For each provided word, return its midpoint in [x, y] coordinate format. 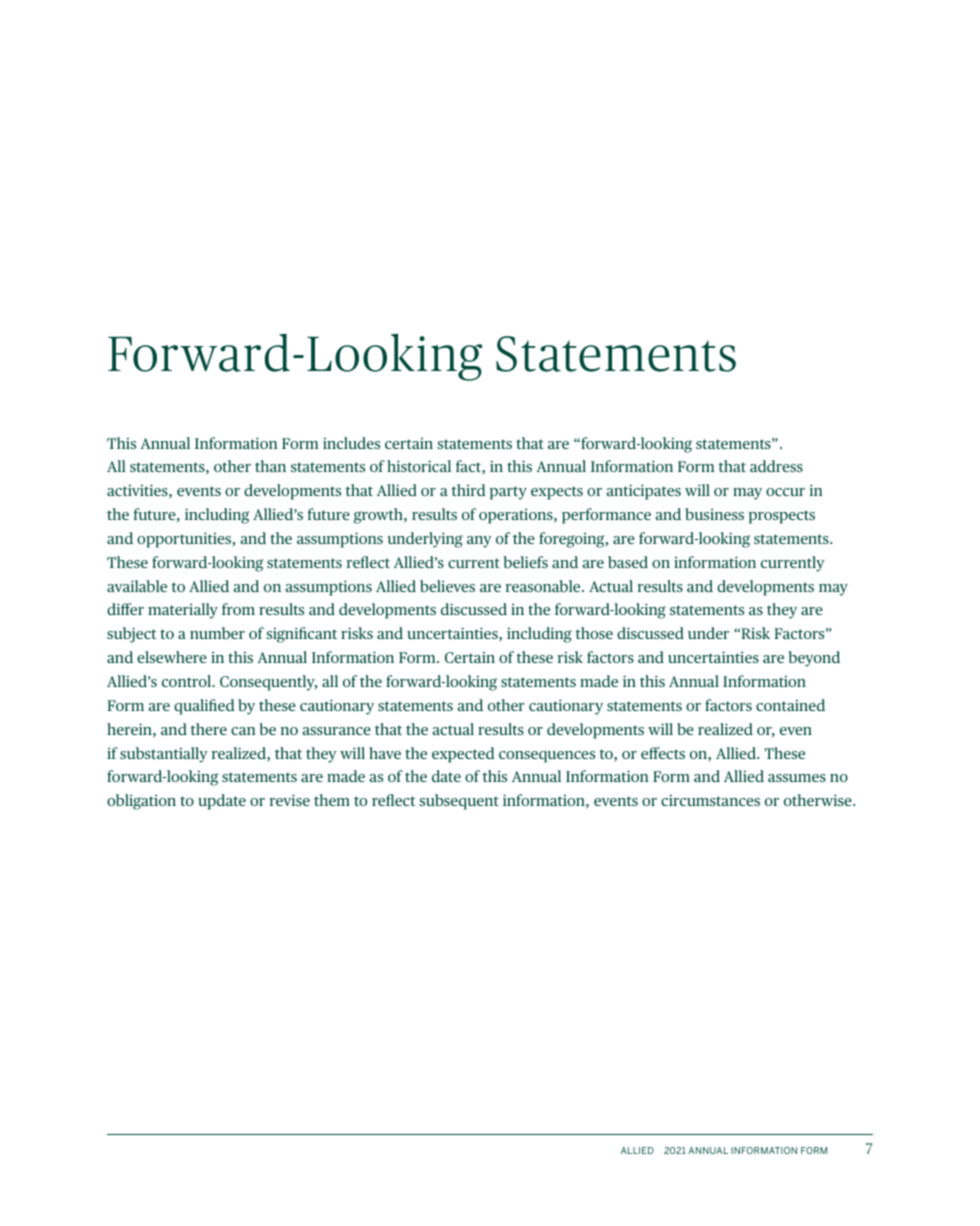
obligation [141, 802]
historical [419, 466]
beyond [814, 659]
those [594, 633]
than [270, 466]
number [217, 633]
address [776, 466]
